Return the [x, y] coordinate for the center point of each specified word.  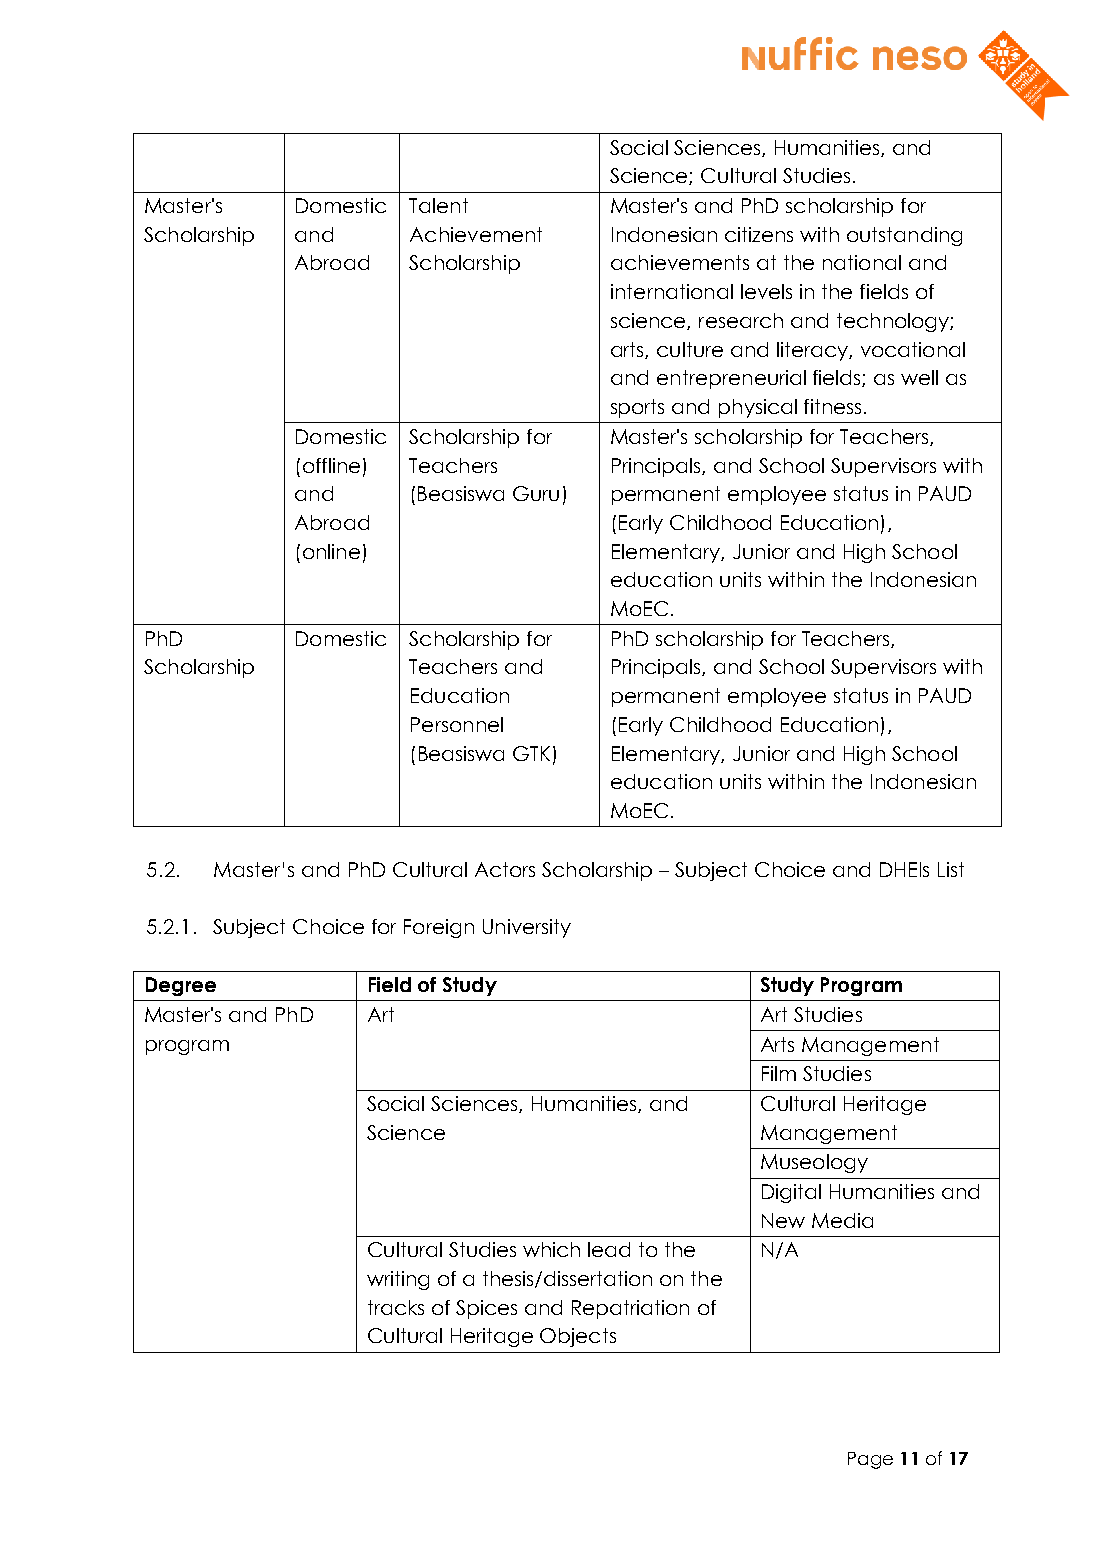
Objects [578, 1337]
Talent [438, 205]
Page [870, 1460]
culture [690, 349]
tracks [396, 1307]
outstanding [904, 236]
